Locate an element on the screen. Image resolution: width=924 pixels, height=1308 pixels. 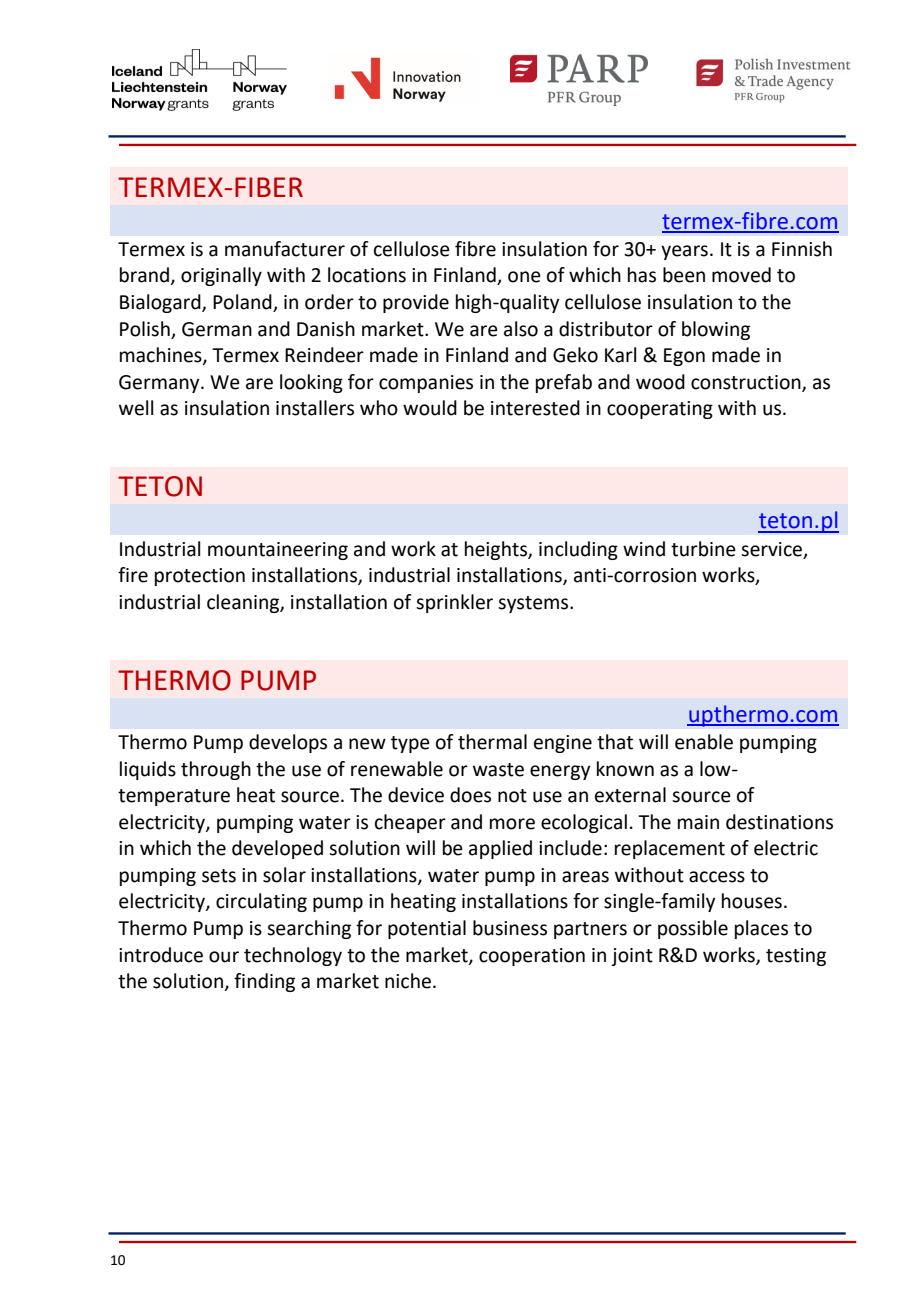
cooperation is located at coordinates (532, 957).
